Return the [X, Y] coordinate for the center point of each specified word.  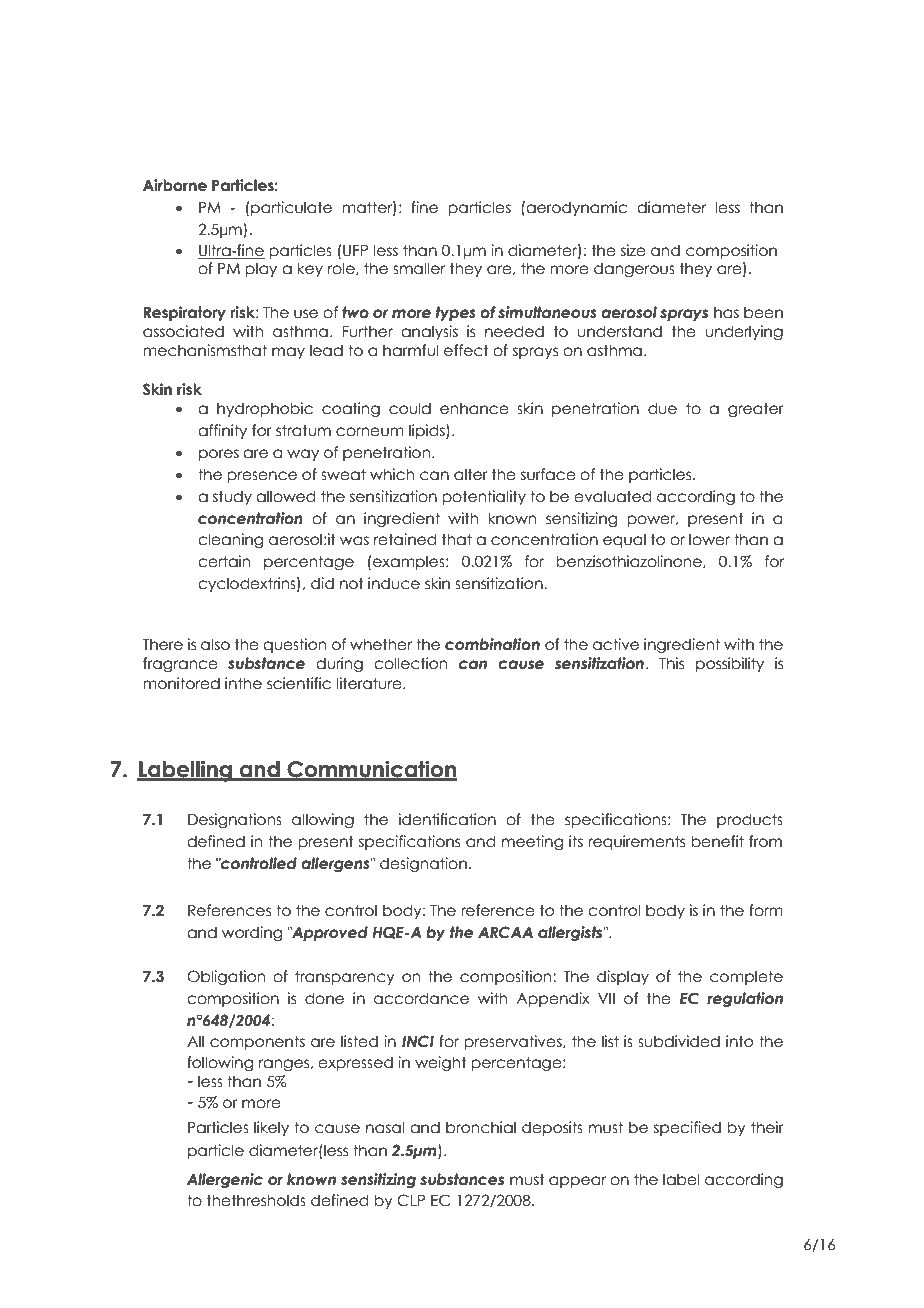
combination [492, 644]
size [633, 250]
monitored [181, 683]
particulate [291, 208]
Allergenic [225, 1180]
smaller [419, 268]
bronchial [481, 1127]
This [671, 663]
